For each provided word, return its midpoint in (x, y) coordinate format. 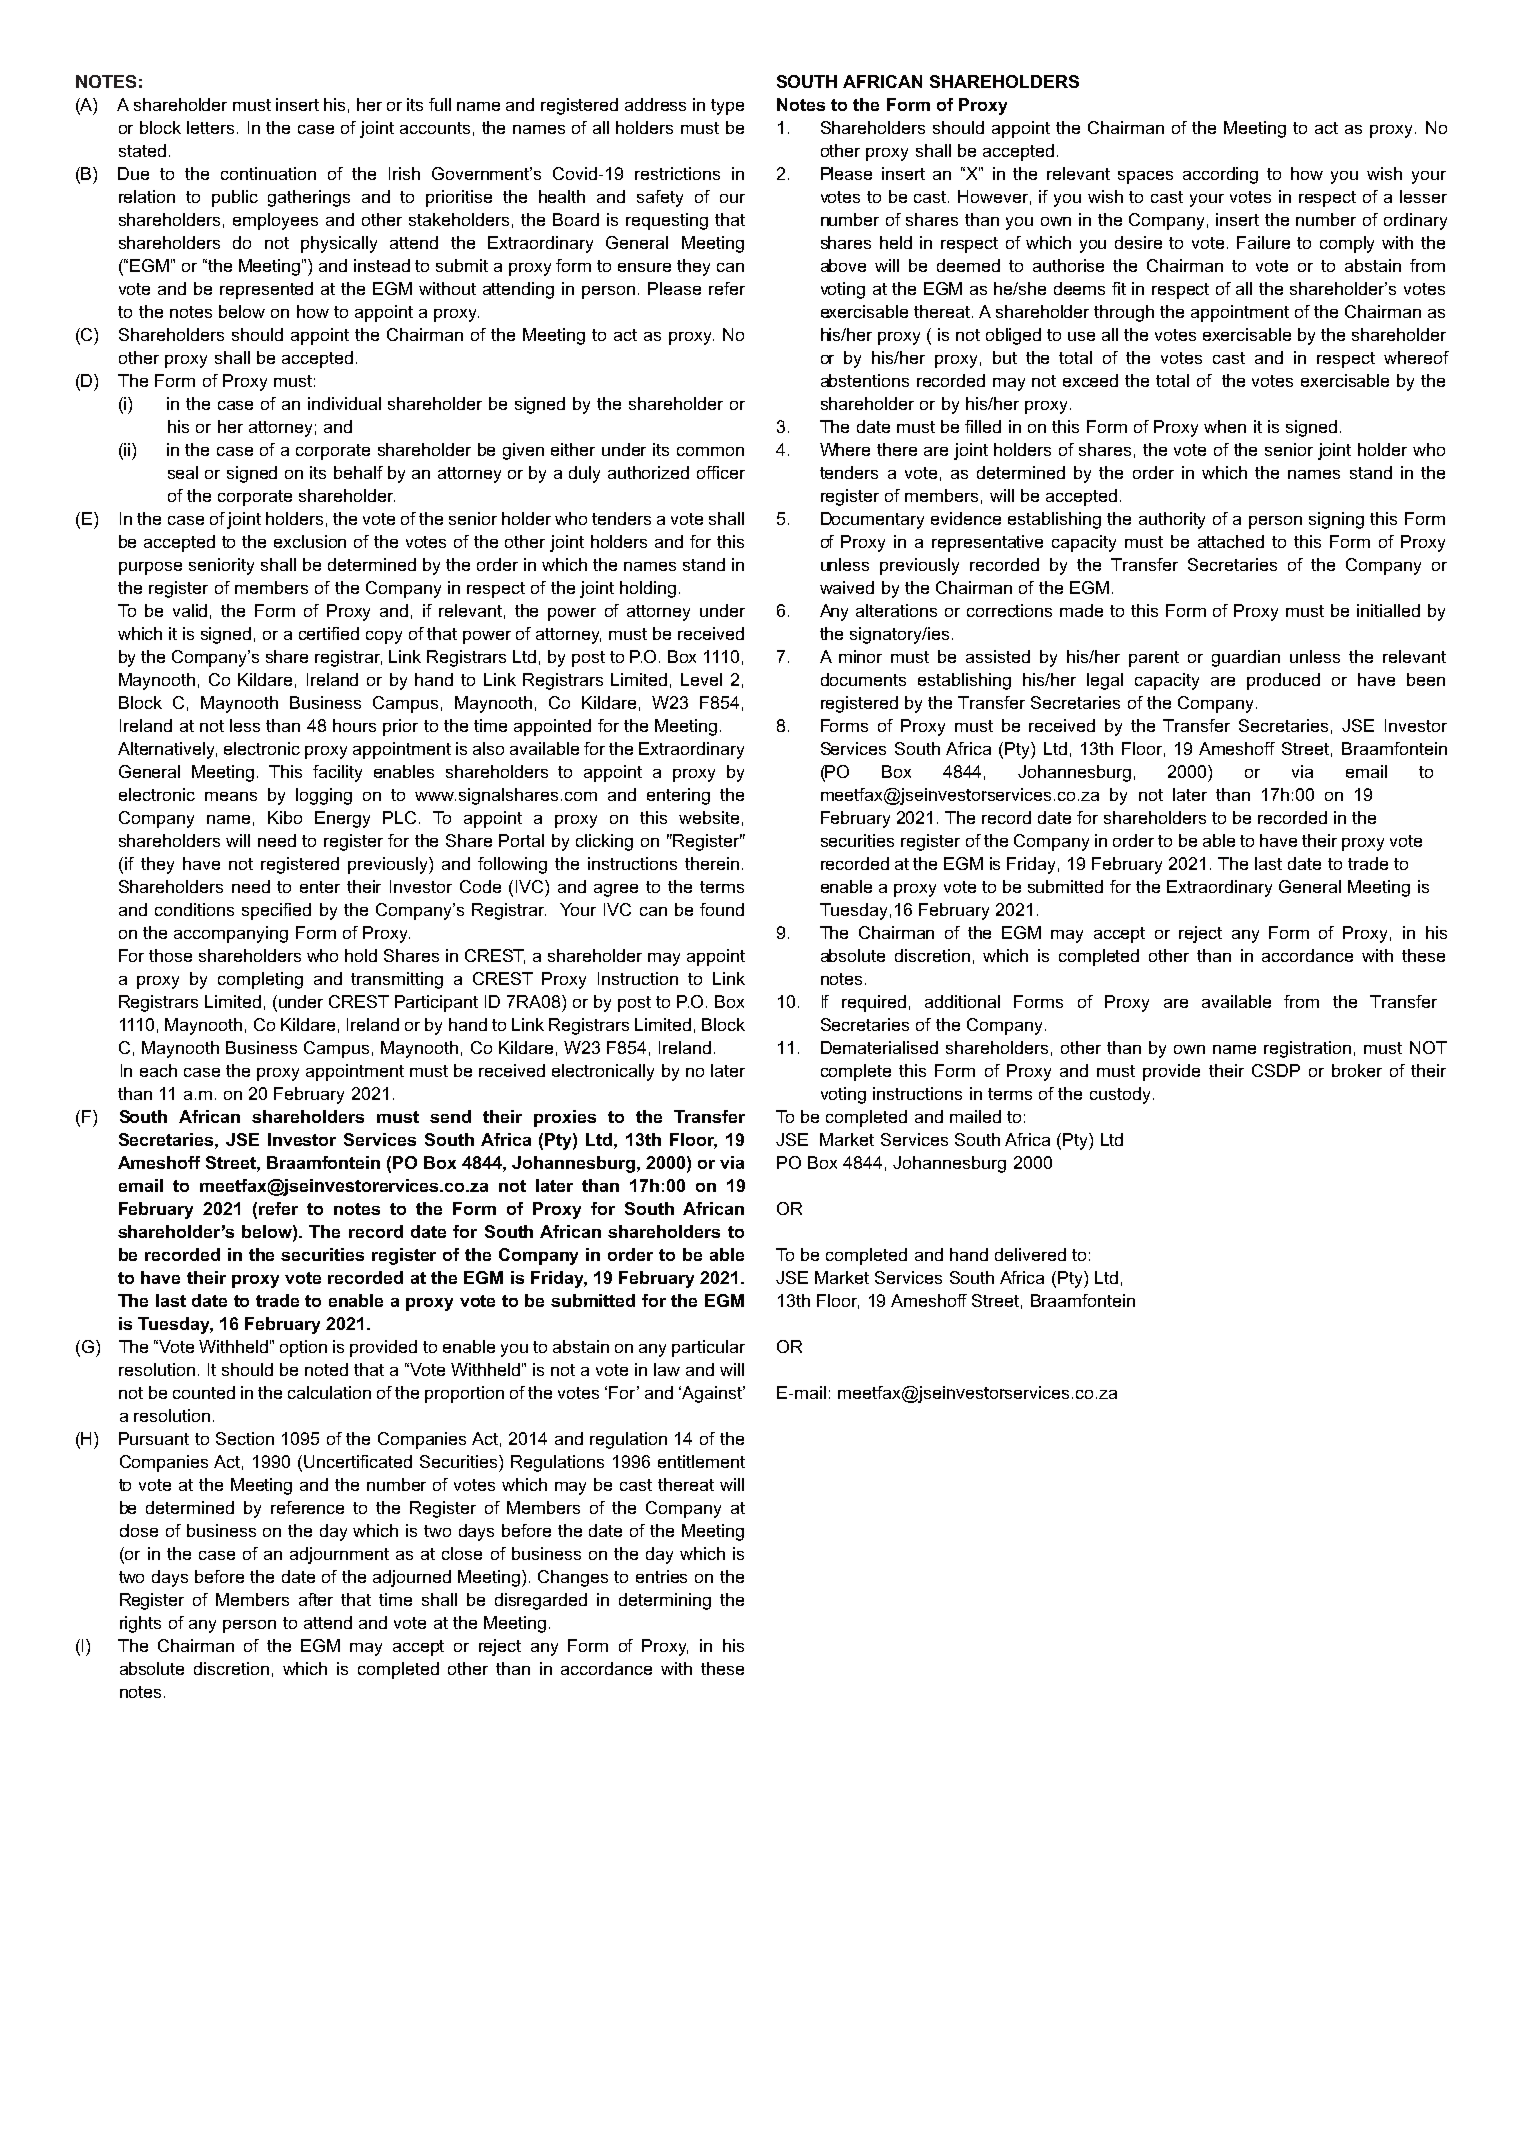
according (1220, 175)
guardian (1246, 658)
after (316, 1599)
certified (329, 633)
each (158, 1070)
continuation (268, 173)
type (727, 107)
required (874, 1003)
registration (1307, 1049)
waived (847, 587)
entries (661, 1576)
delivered (1030, 1254)
